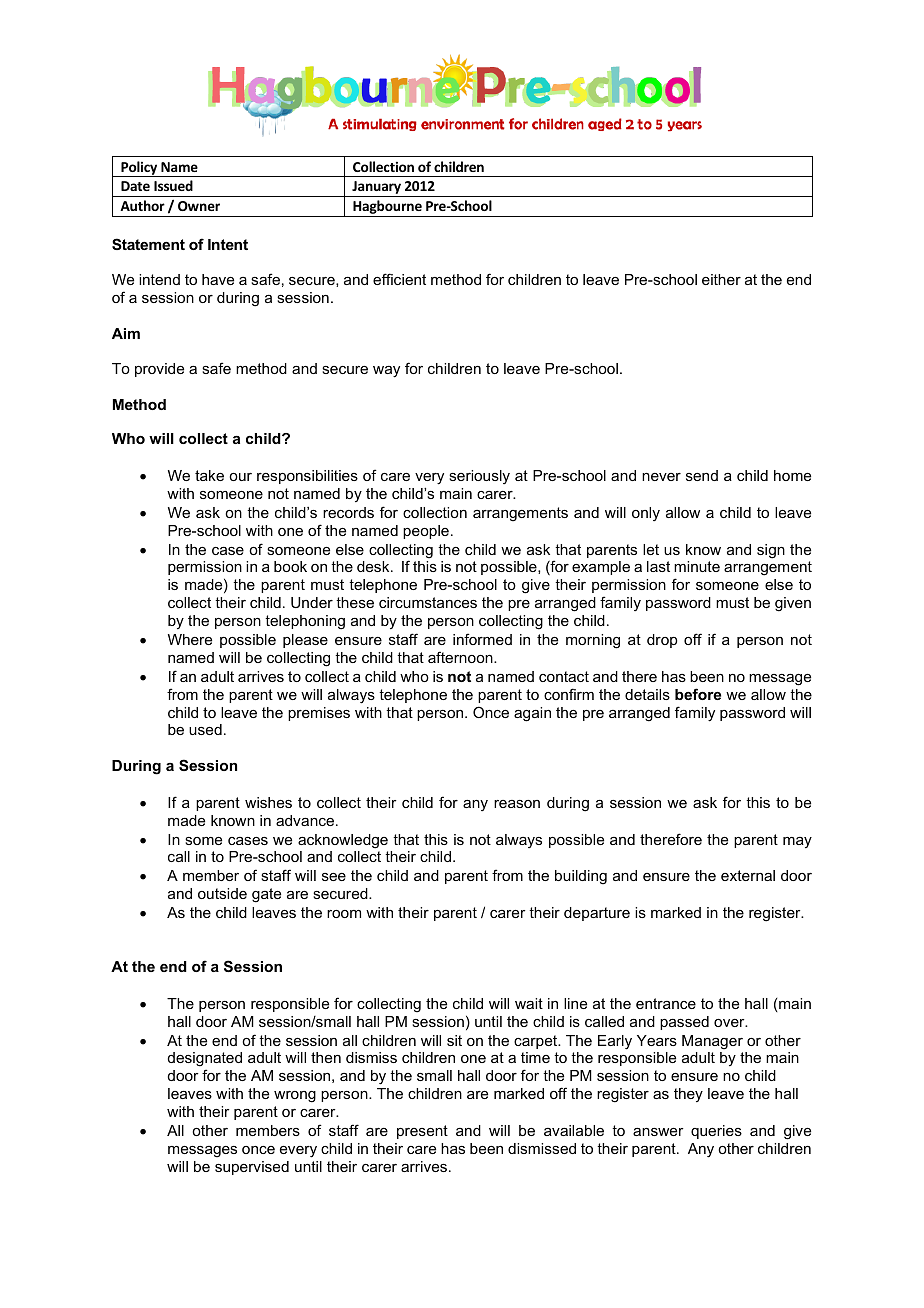  I want to click on either, so click(721, 279).
